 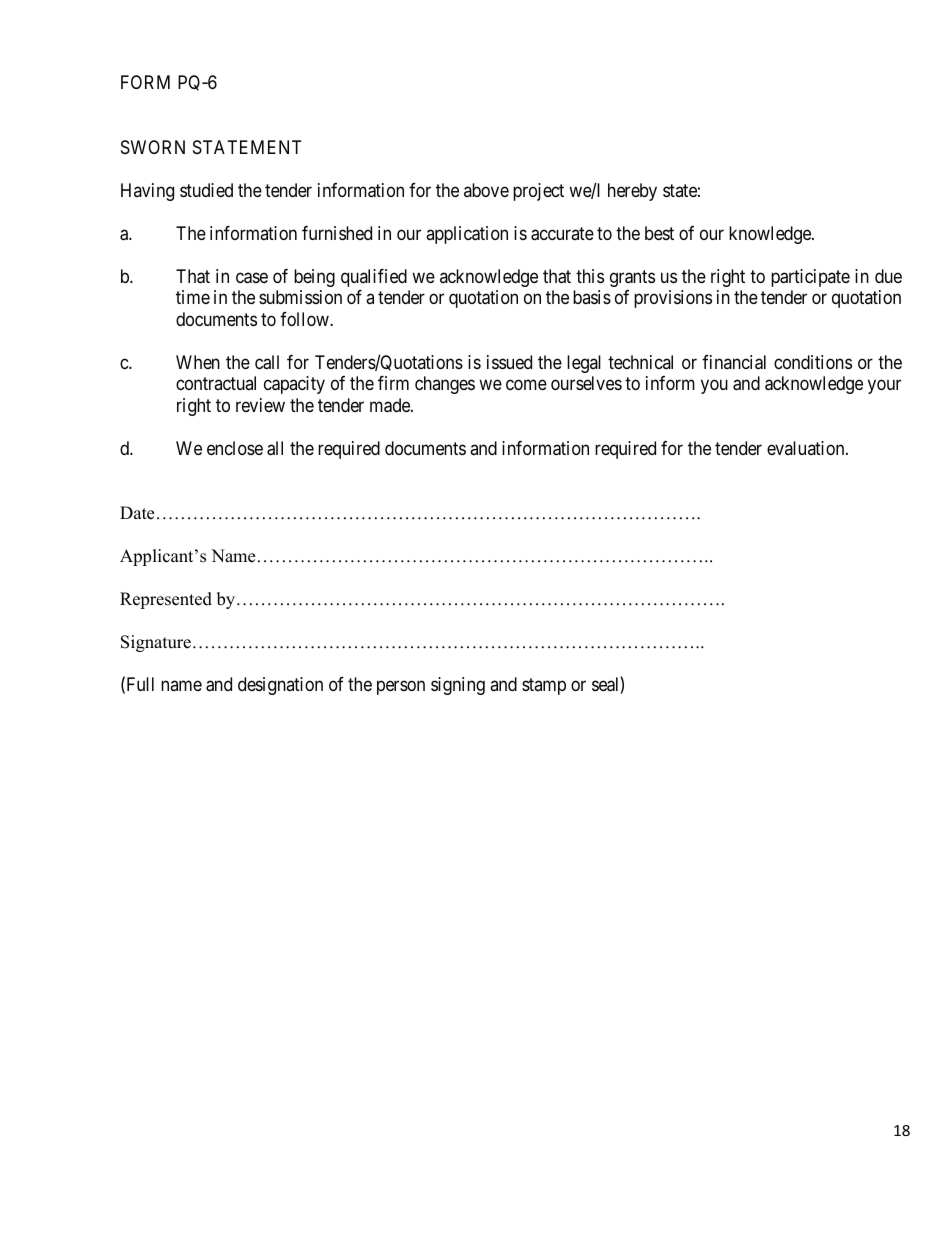 I want to click on hereby, so click(x=632, y=192).
